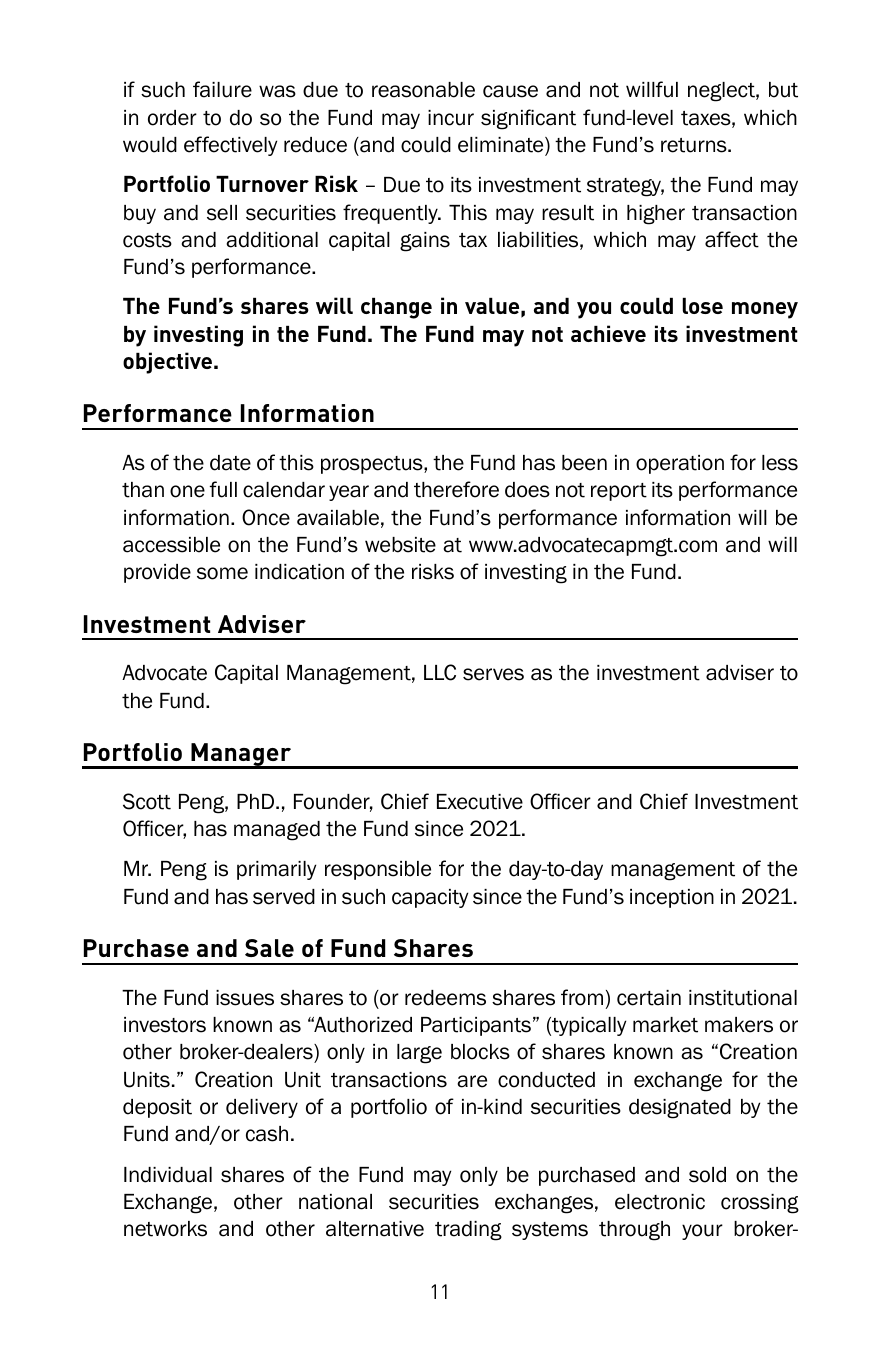 The height and width of the image is (1372, 880). What do you see at coordinates (619, 492) in the image?
I see `report` at bounding box center [619, 492].
